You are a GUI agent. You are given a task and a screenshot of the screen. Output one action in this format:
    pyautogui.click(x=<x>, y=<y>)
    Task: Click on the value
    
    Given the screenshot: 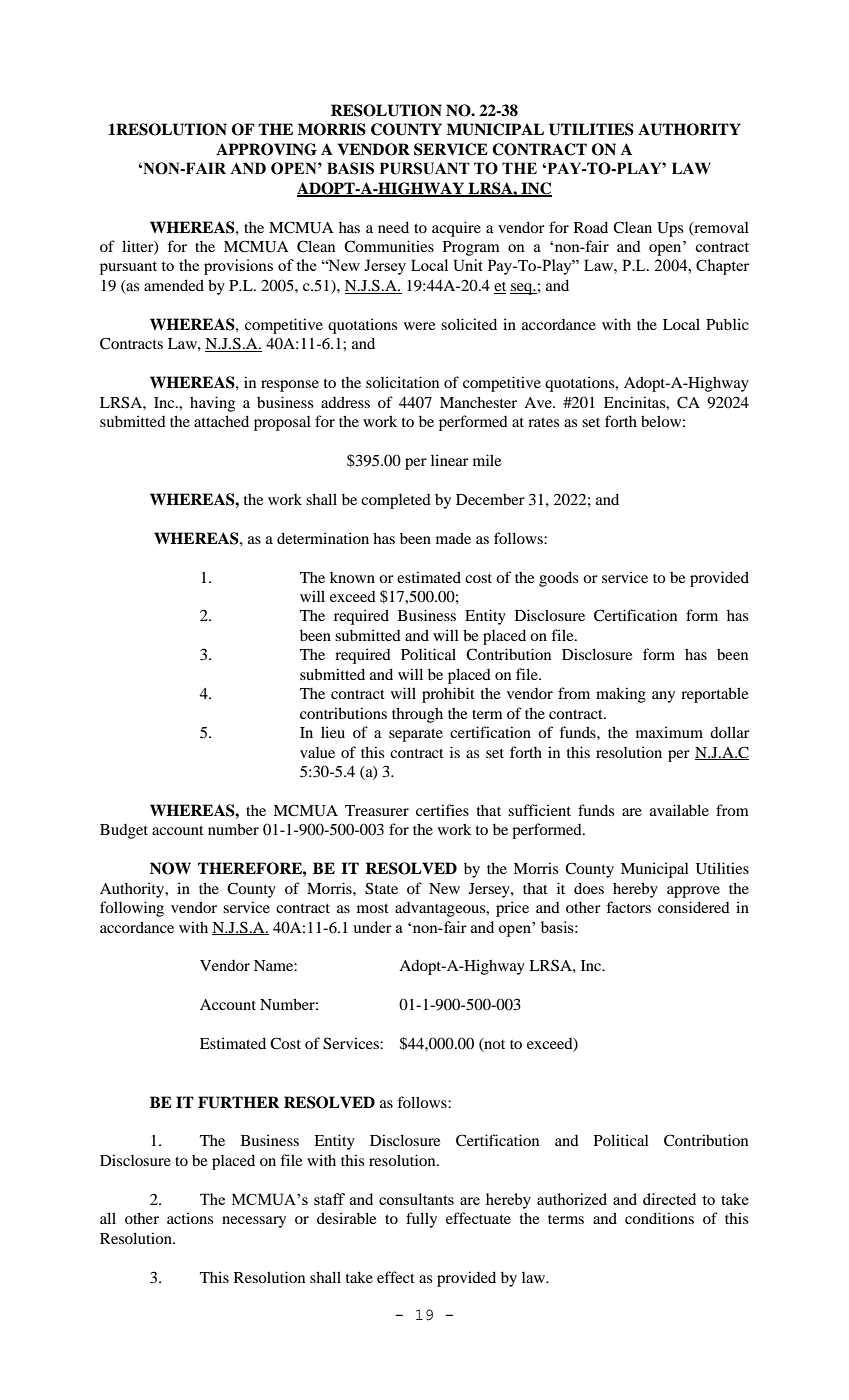 What is the action you would take?
    pyautogui.click(x=317, y=752)
